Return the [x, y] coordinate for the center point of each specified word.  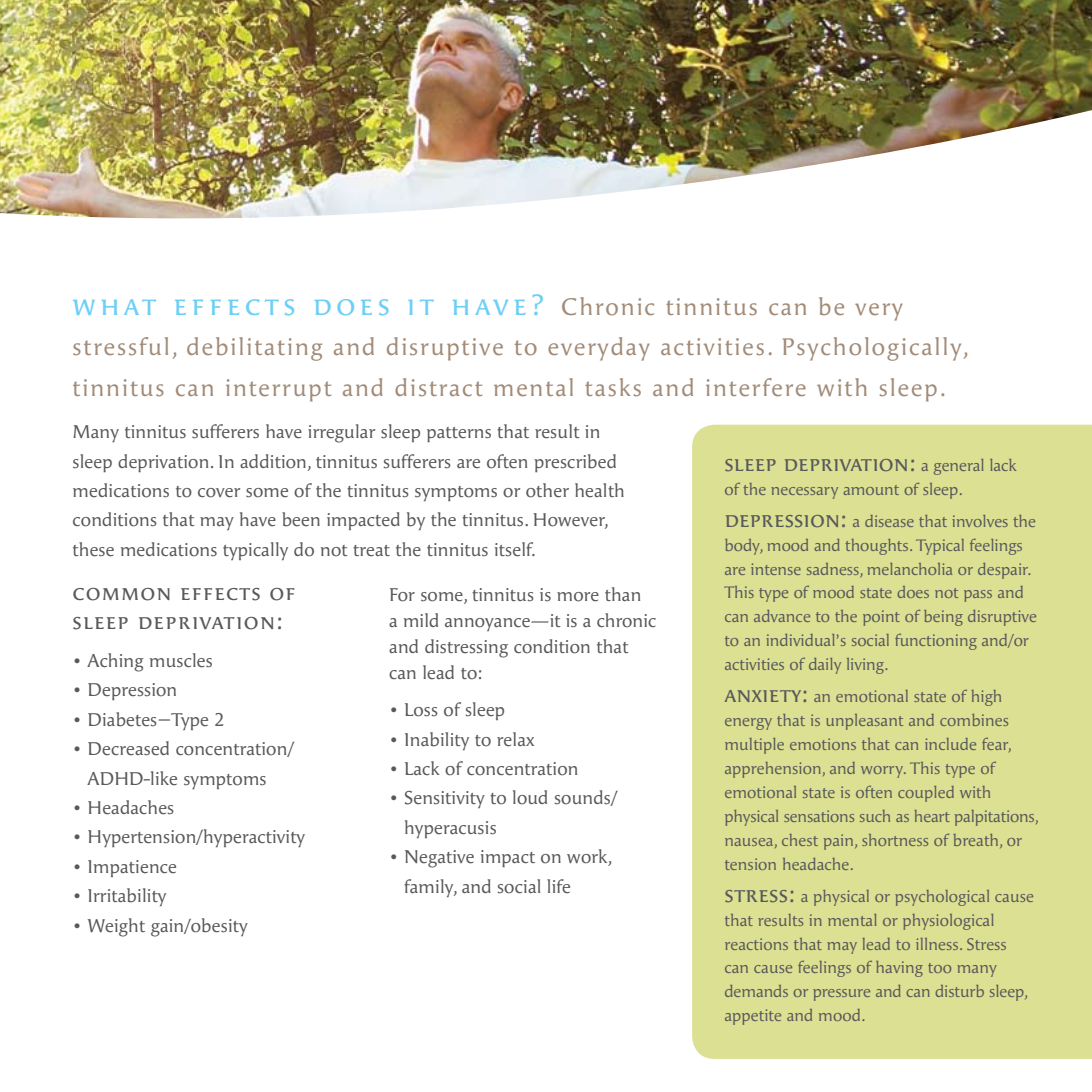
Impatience [132, 868]
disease [889, 521]
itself [515, 549]
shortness [895, 840]
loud [530, 797]
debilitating [254, 349]
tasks [613, 387]
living [867, 666]
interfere [756, 387]
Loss [421, 710]
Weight [116, 927]
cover [219, 493]
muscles [181, 660]
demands [756, 991]
